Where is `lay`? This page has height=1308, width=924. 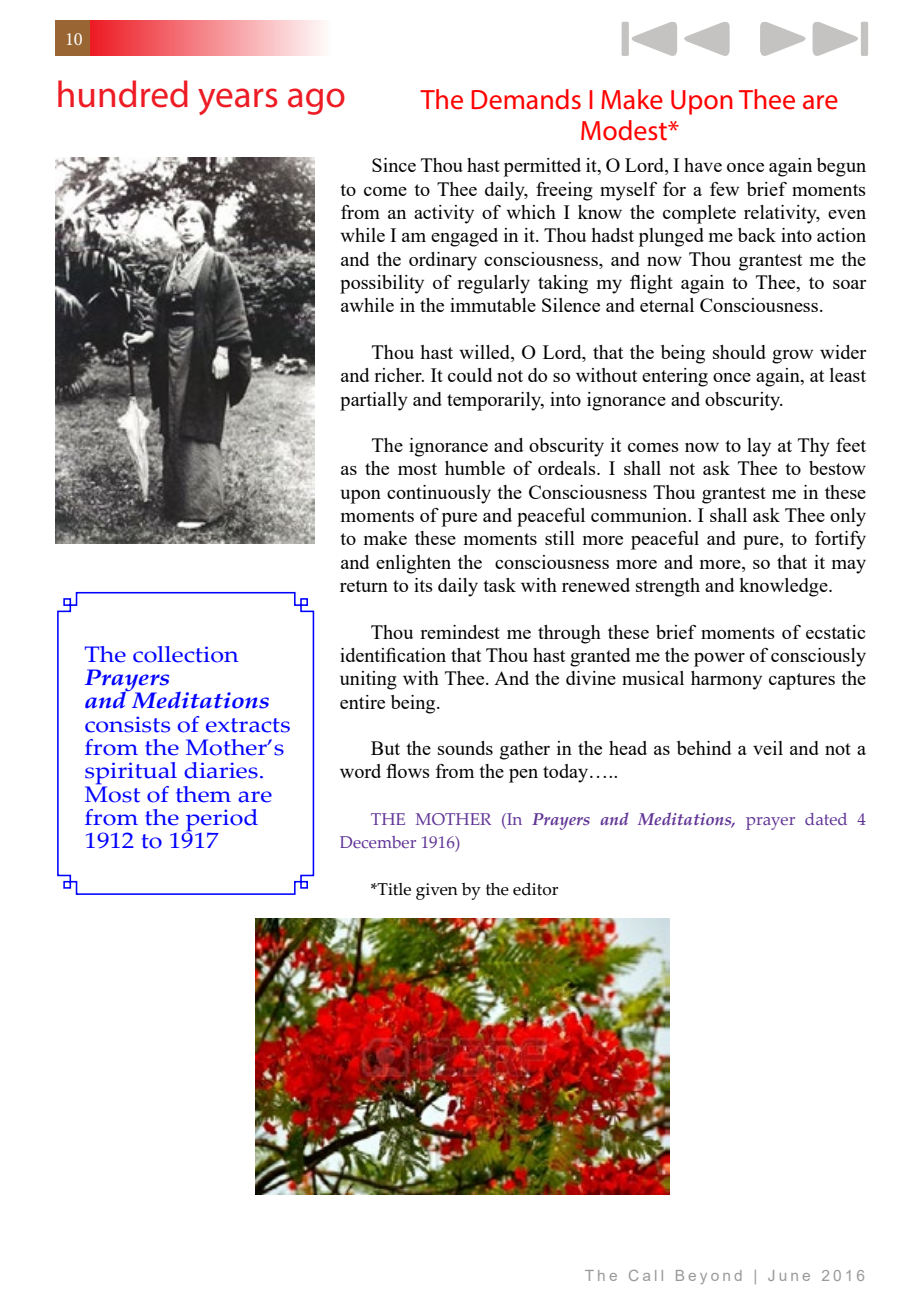
lay is located at coordinates (759, 447).
